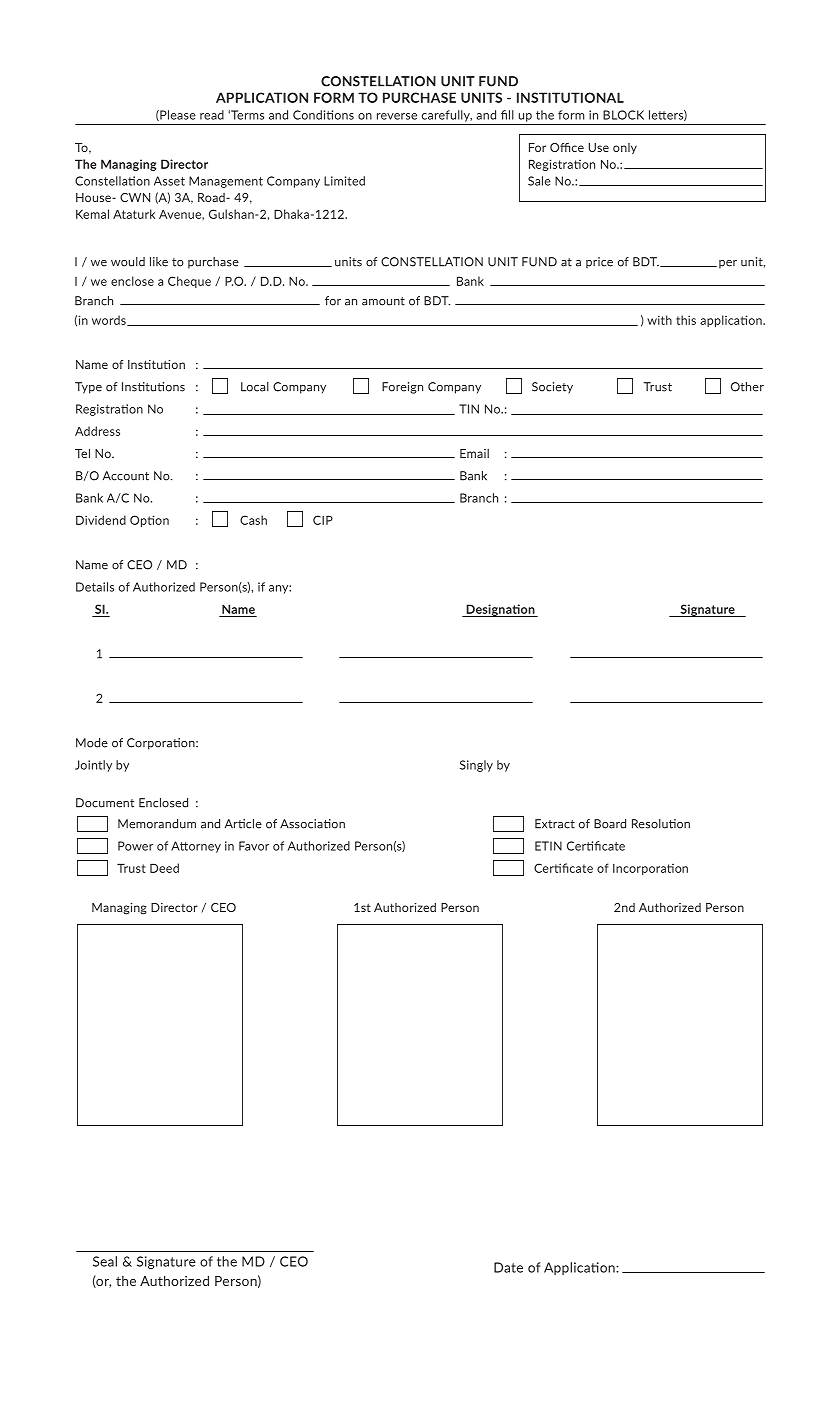 The image size is (840, 1402). I want to click on reverse, so click(397, 116).
